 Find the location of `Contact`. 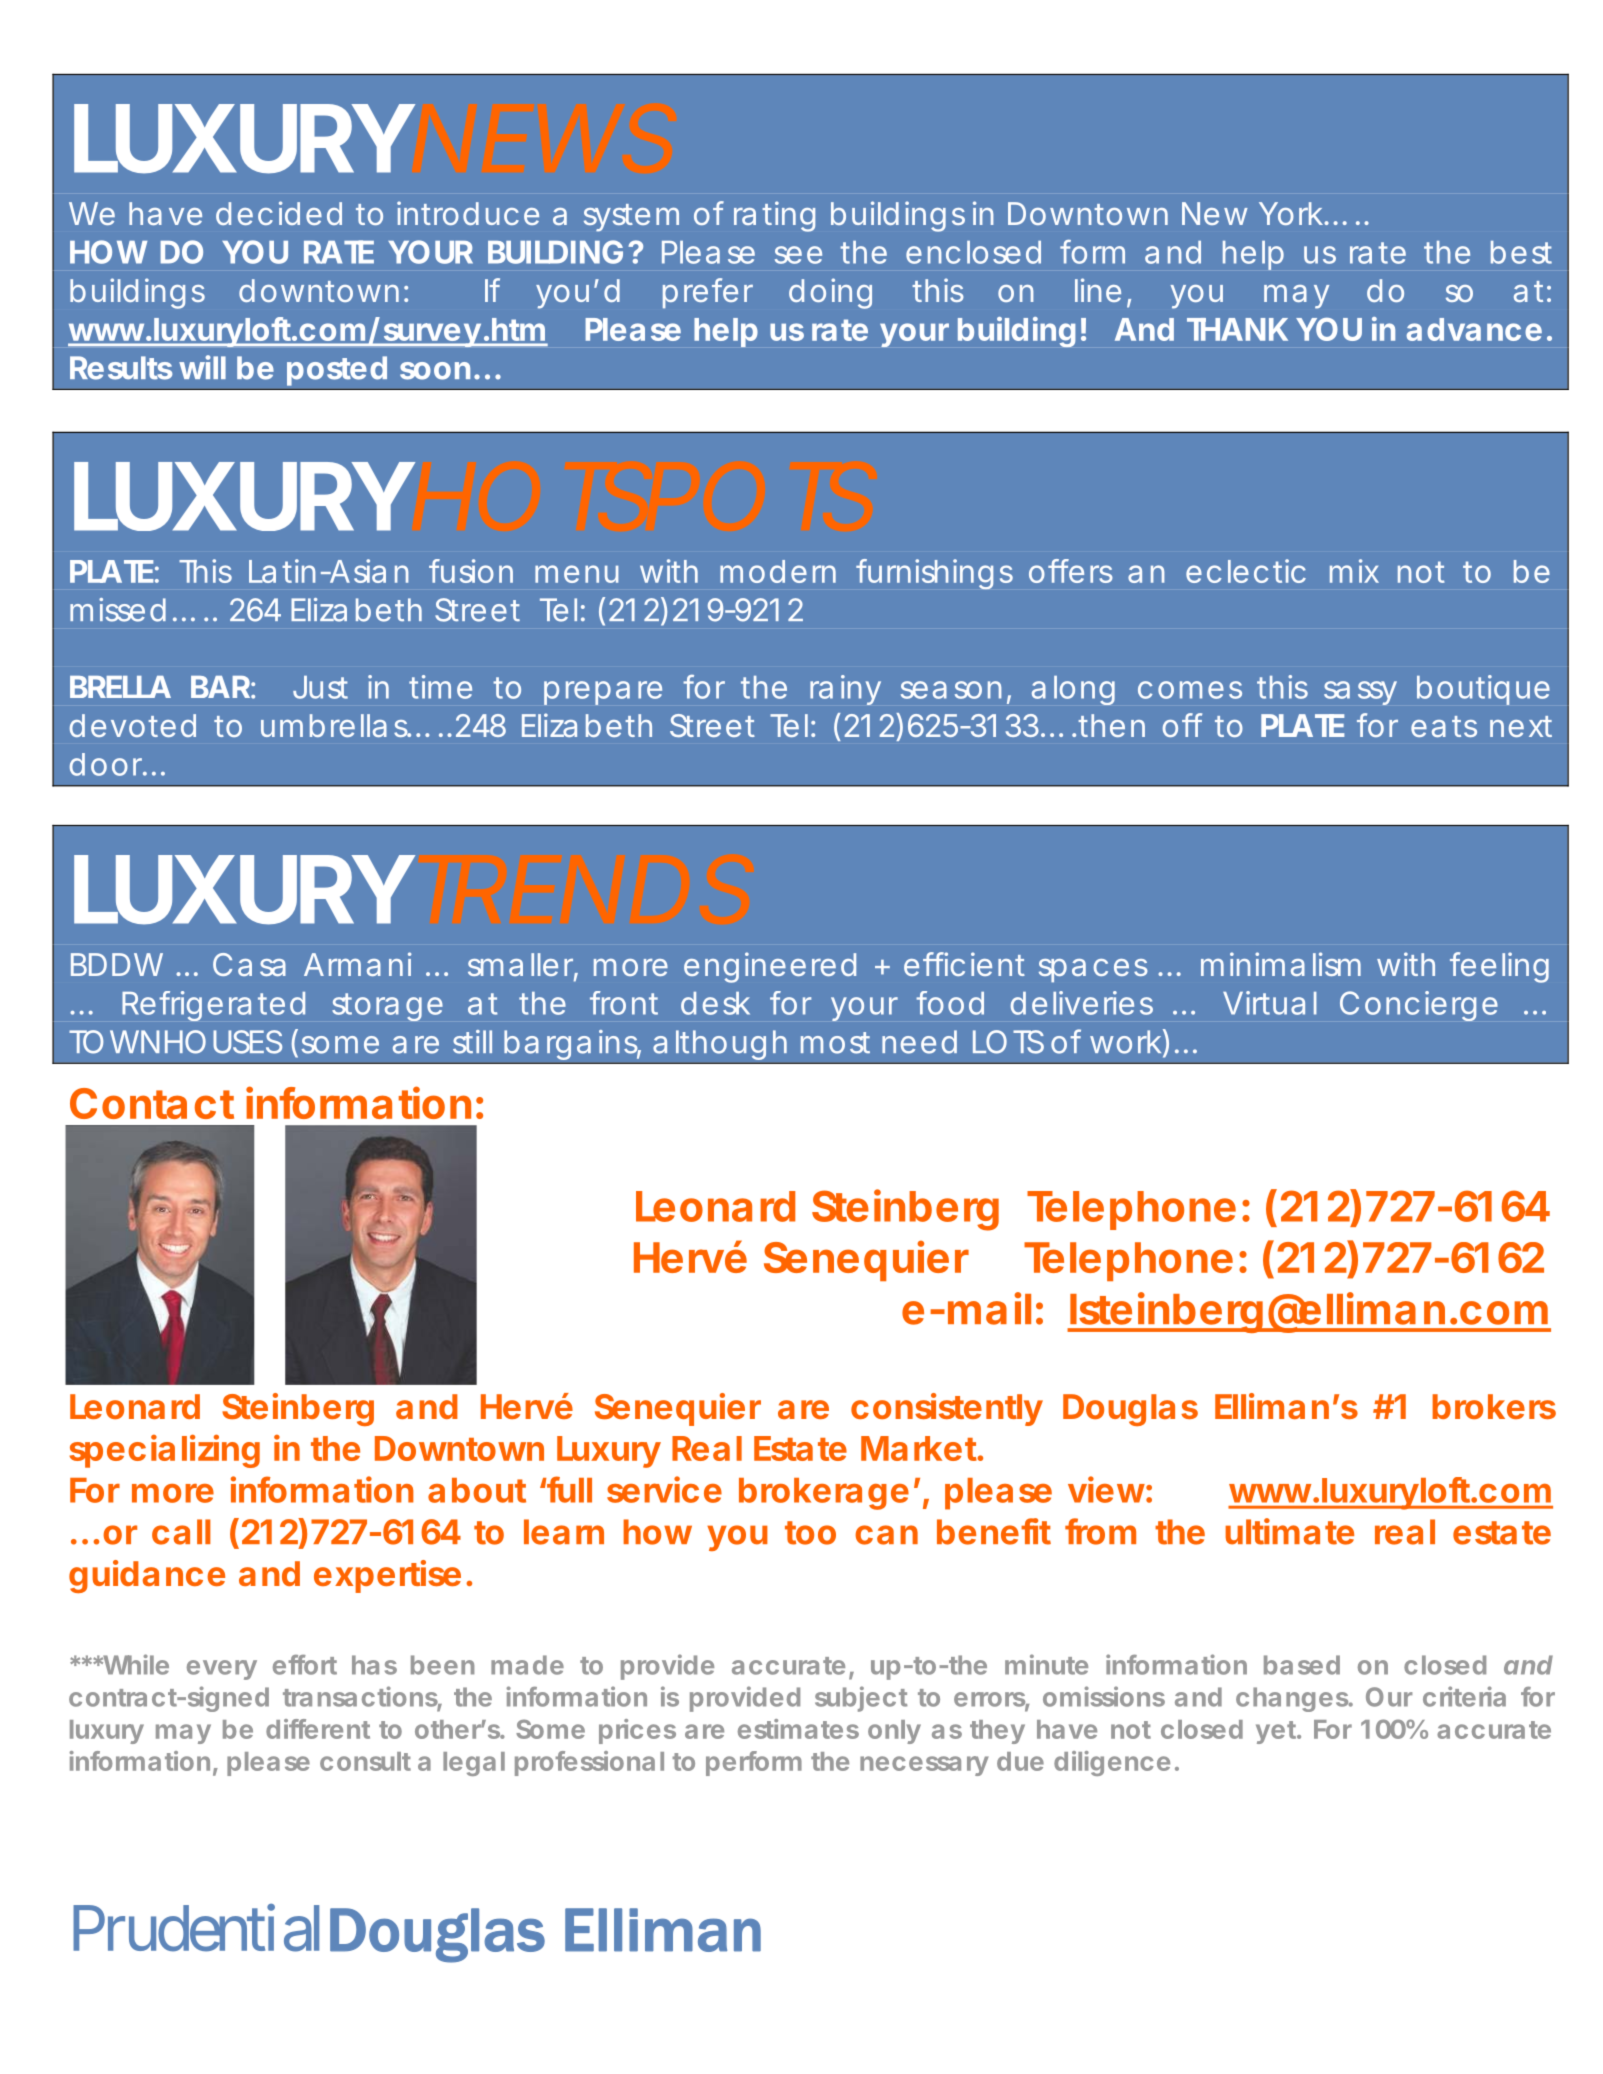

Contact is located at coordinates (152, 1103).
